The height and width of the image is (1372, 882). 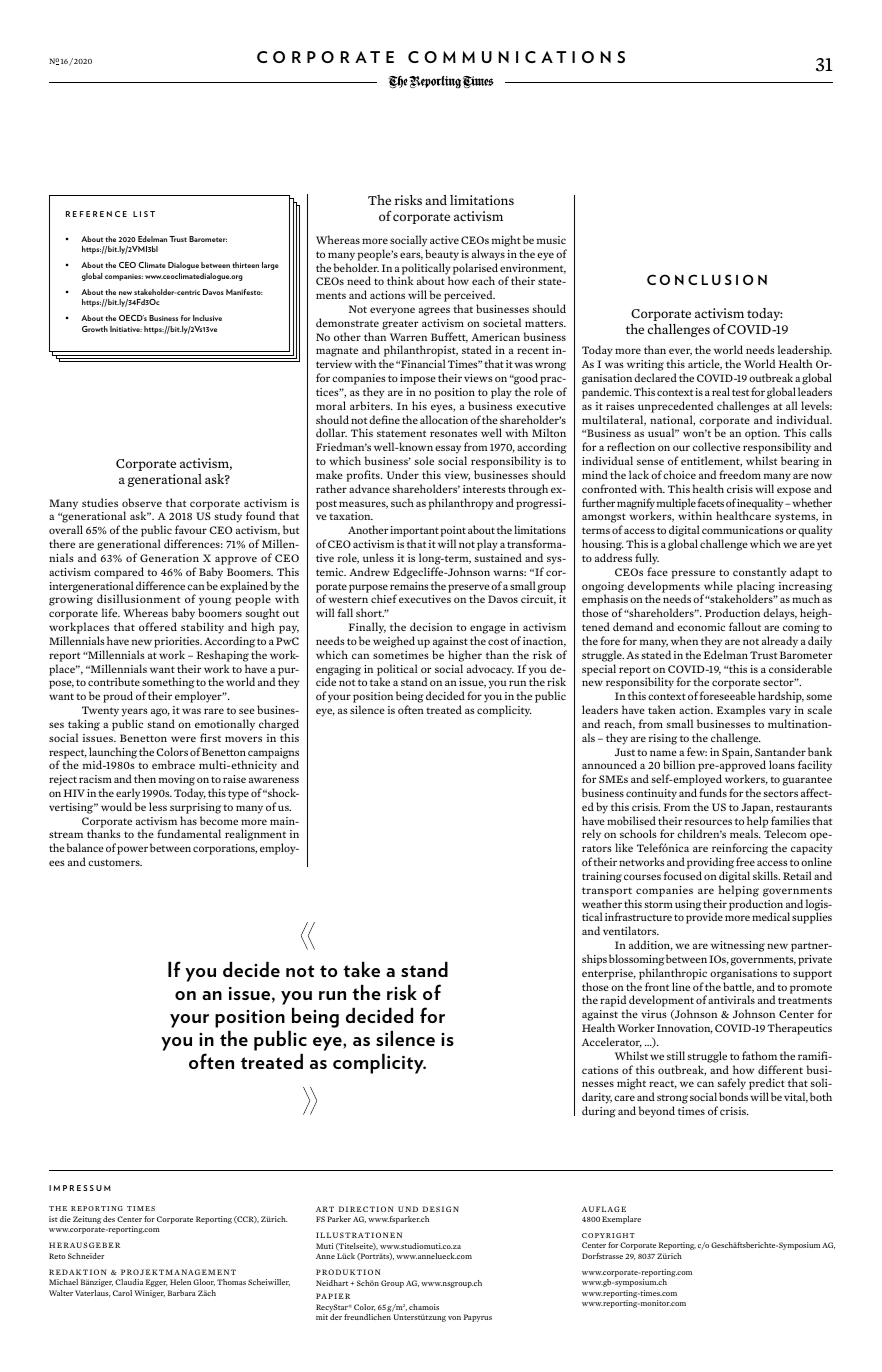 What do you see at coordinates (442, 255) in the image?
I see `beauty` at bounding box center [442, 255].
